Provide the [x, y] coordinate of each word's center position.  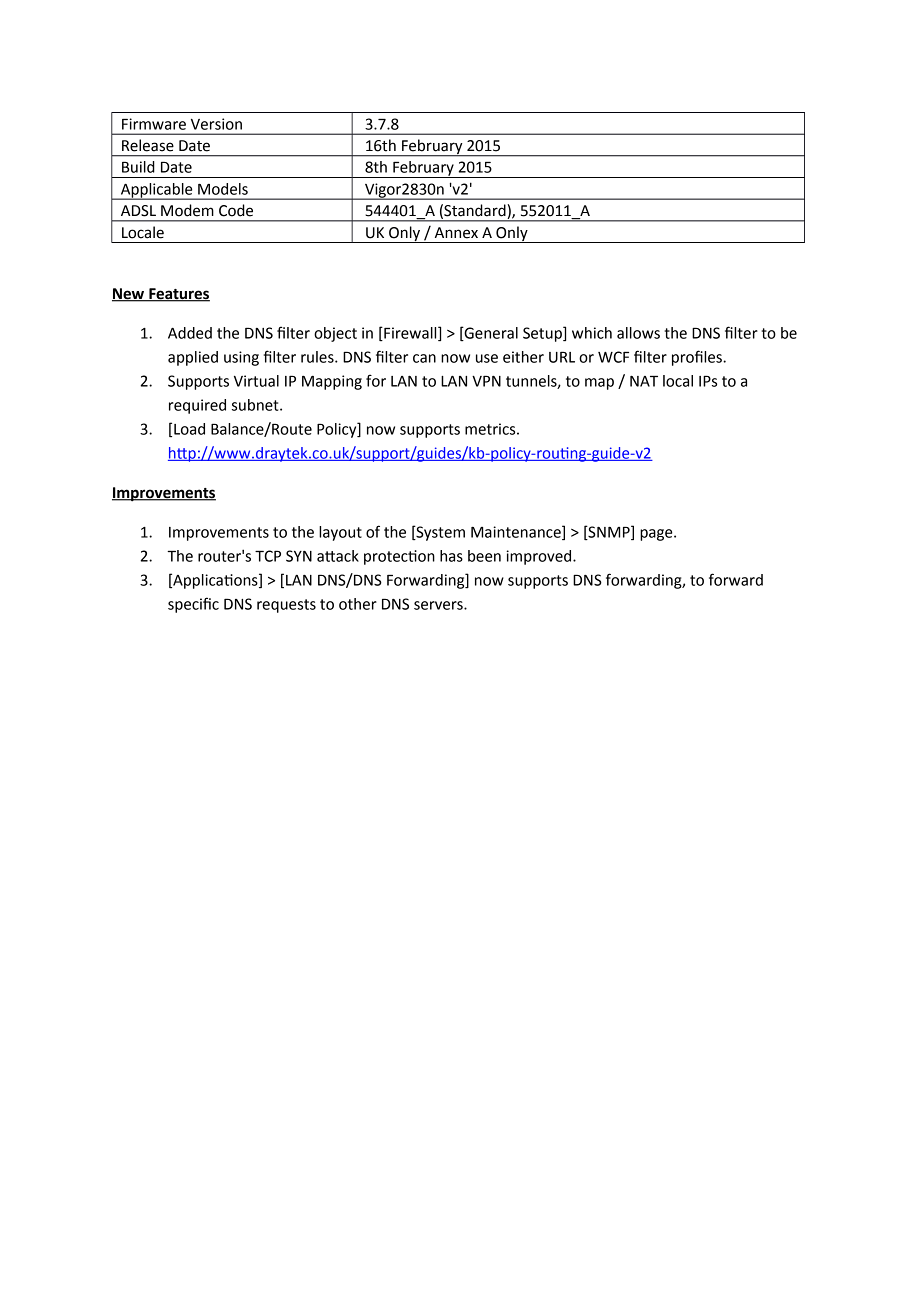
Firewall [410, 334]
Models [223, 189]
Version [216, 124]
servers [439, 605]
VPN [486, 381]
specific [193, 605]
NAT [644, 381]
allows [638, 333]
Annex [456, 233]
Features [178, 295]
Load [189, 429]
